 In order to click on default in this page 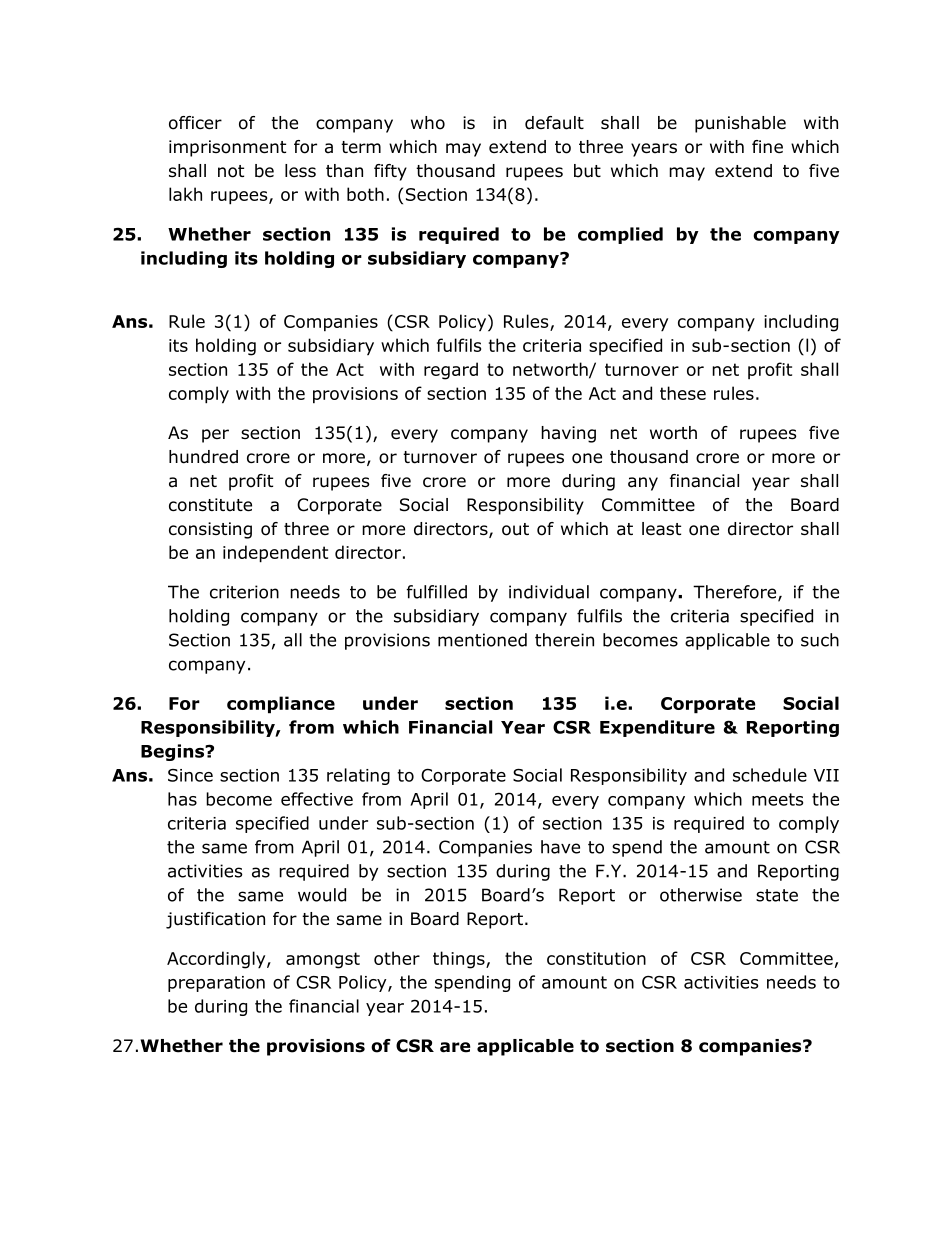, I will do `click(554, 123)`.
